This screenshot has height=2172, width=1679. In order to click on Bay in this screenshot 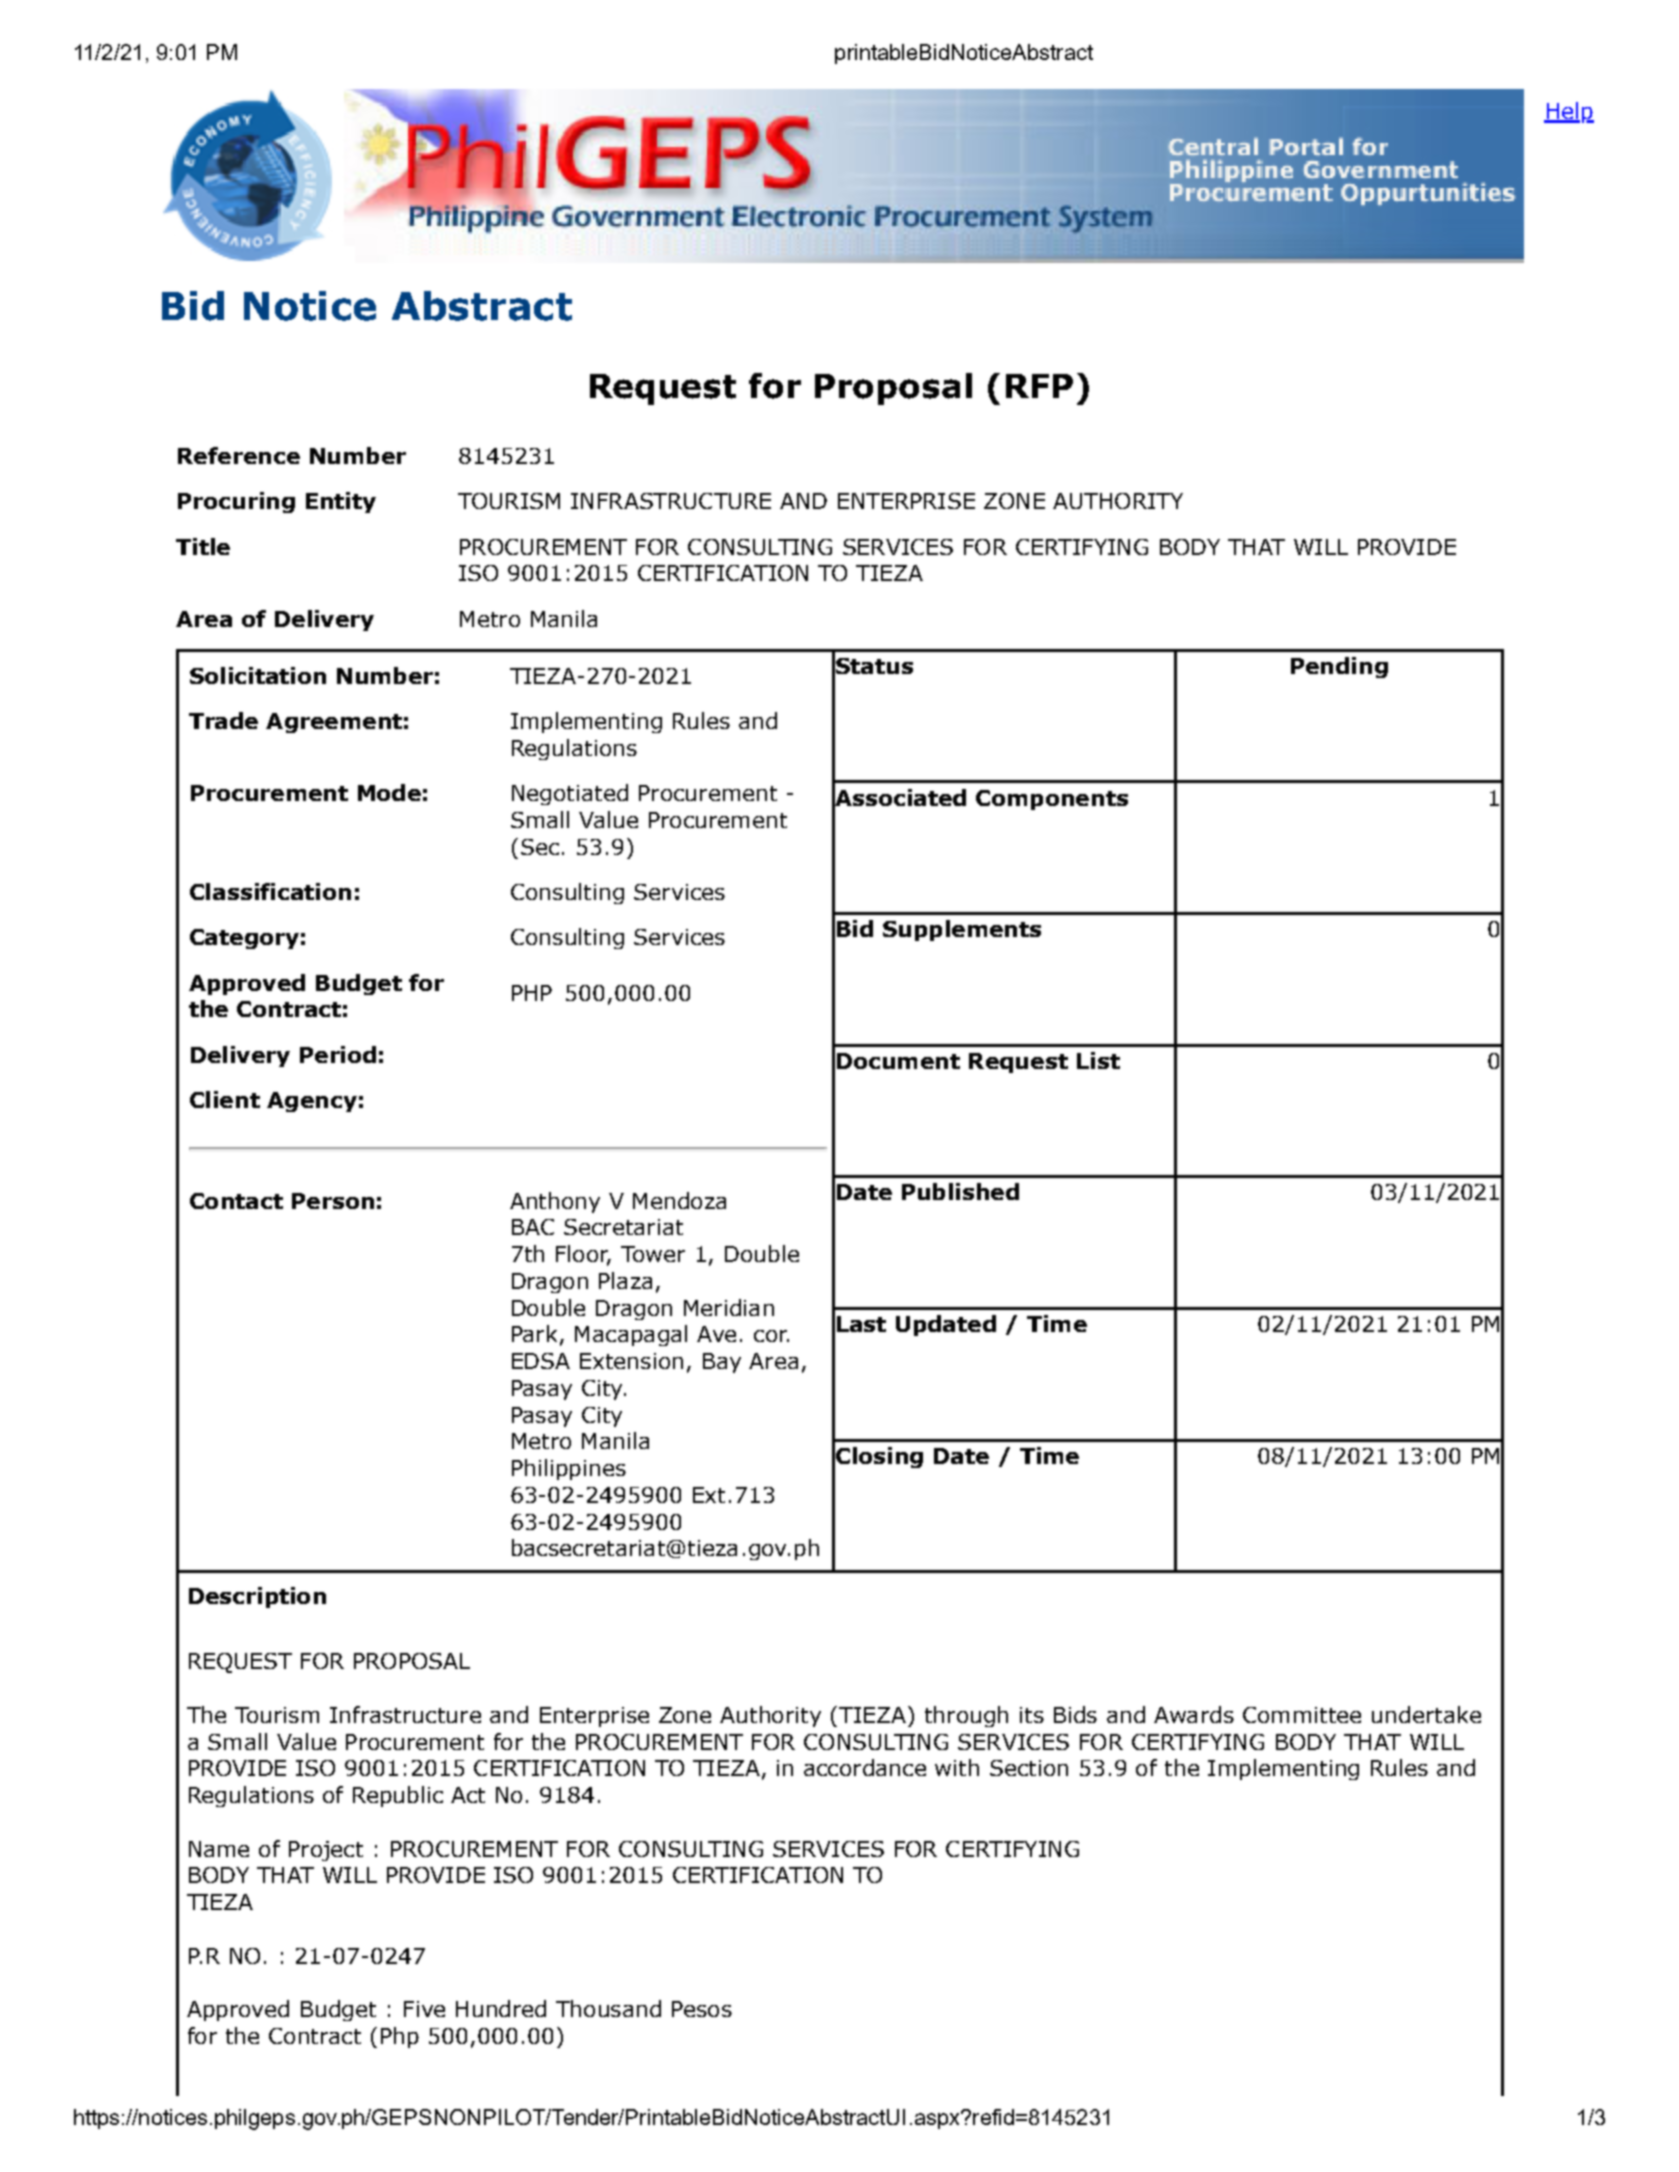, I will do `click(722, 1363)`.
